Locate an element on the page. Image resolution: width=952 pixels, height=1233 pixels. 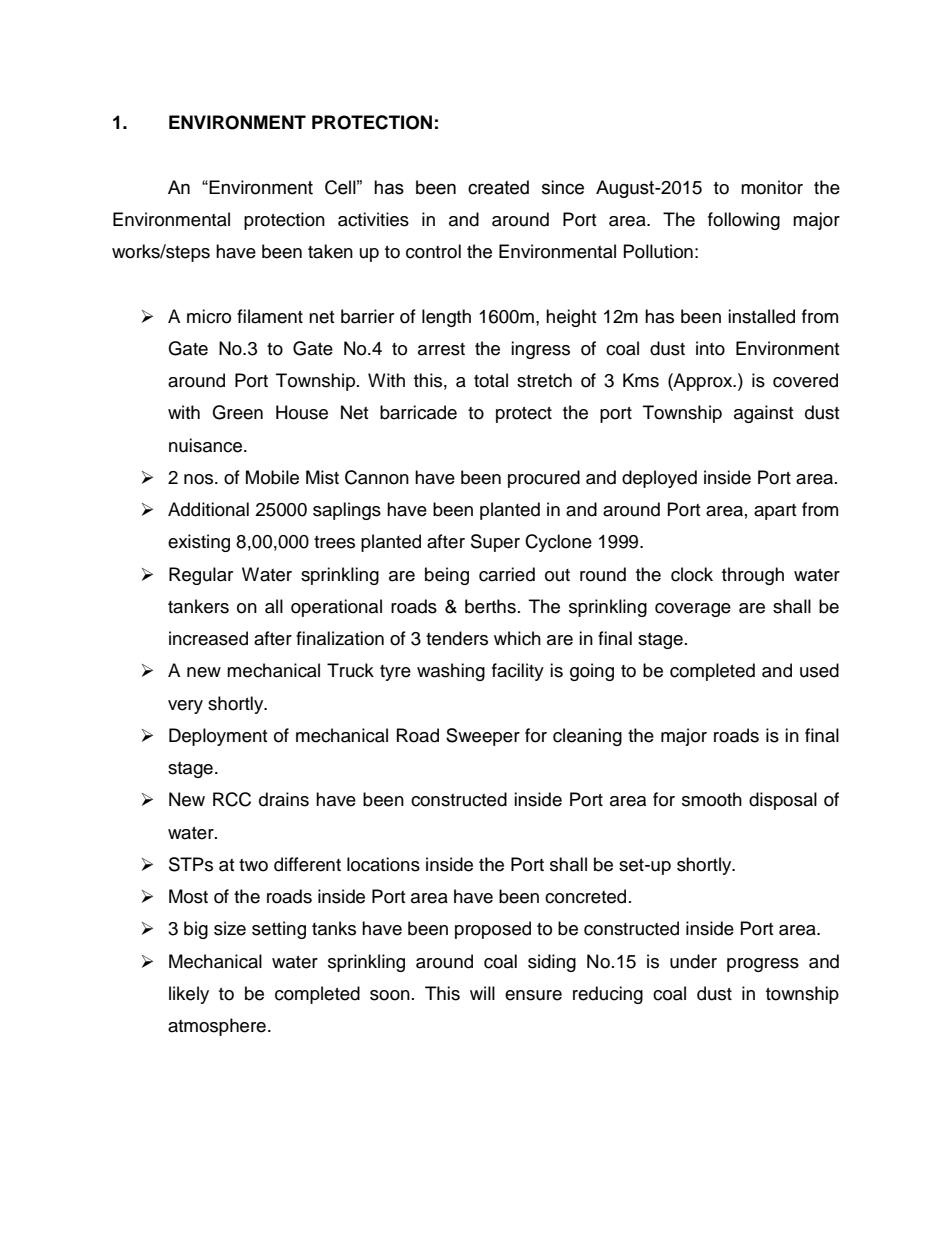
atmosphere is located at coordinates (217, 1027).
